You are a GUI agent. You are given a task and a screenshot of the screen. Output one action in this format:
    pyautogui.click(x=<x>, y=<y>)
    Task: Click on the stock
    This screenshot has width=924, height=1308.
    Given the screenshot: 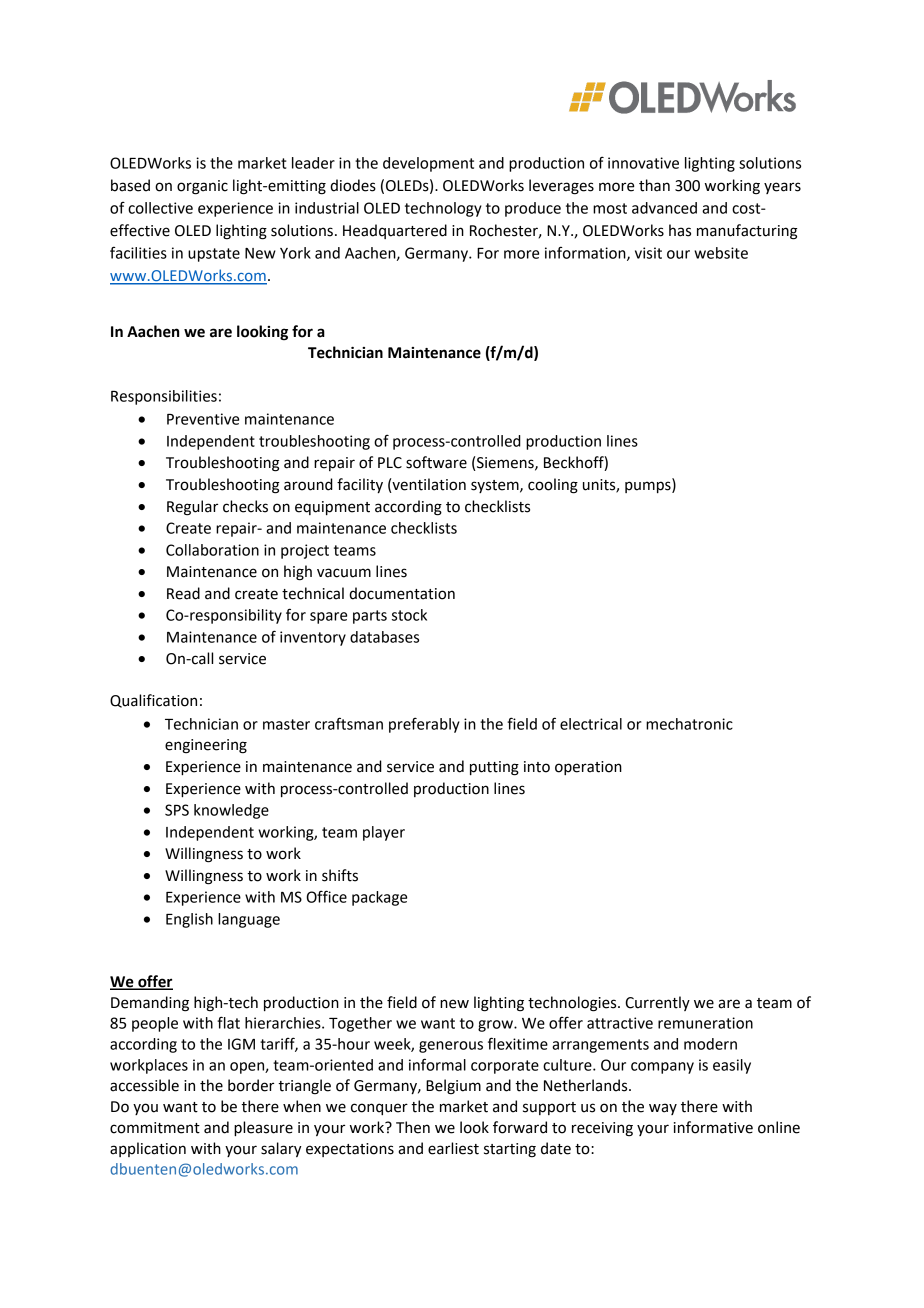 What is the action you would take?
    pyautogui.click(x=409, y=615)
